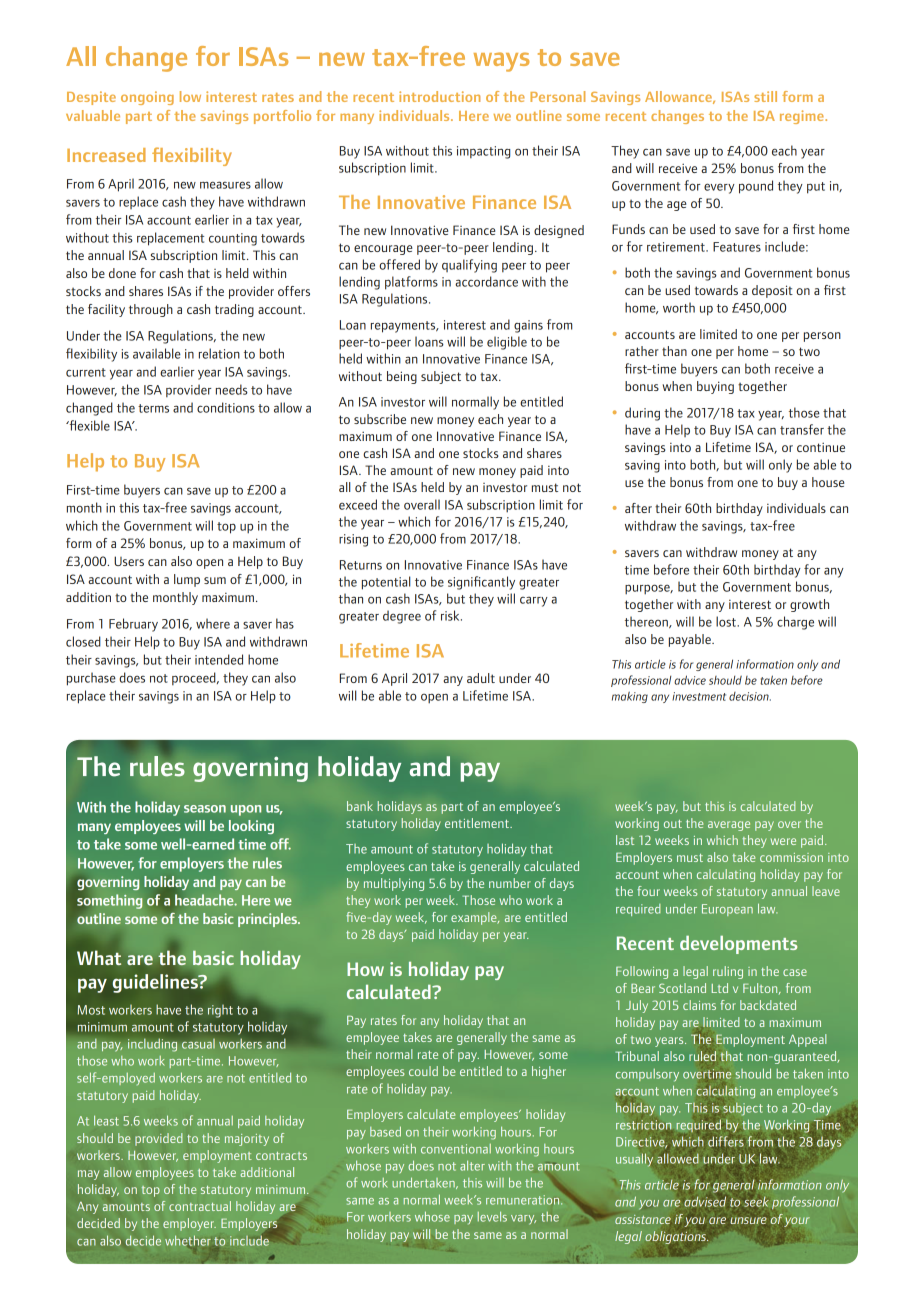  Describe the element at coordinates (153, 408) in the screenshot. I see `terms` at that location.
